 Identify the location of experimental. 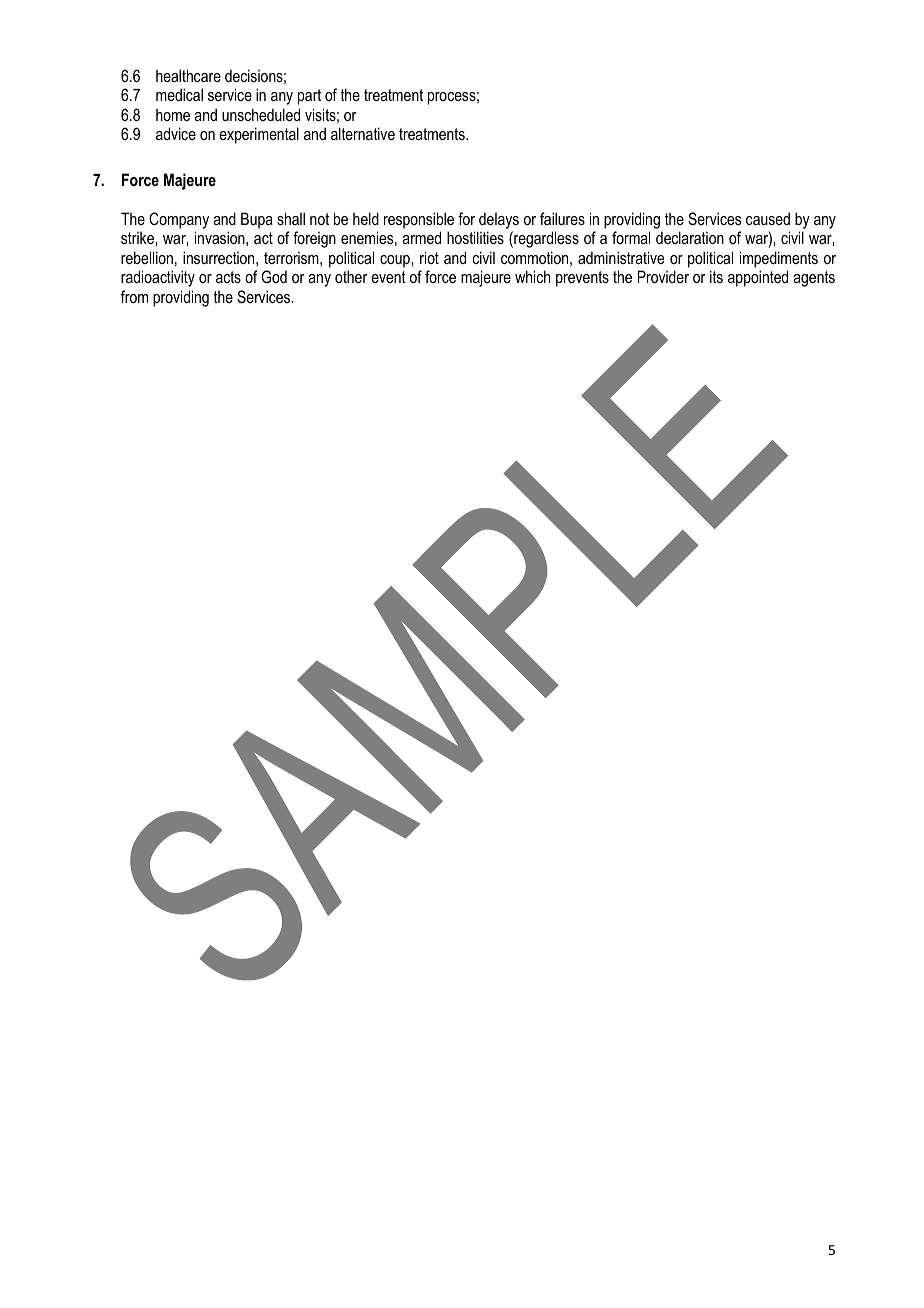
(259, 135).
